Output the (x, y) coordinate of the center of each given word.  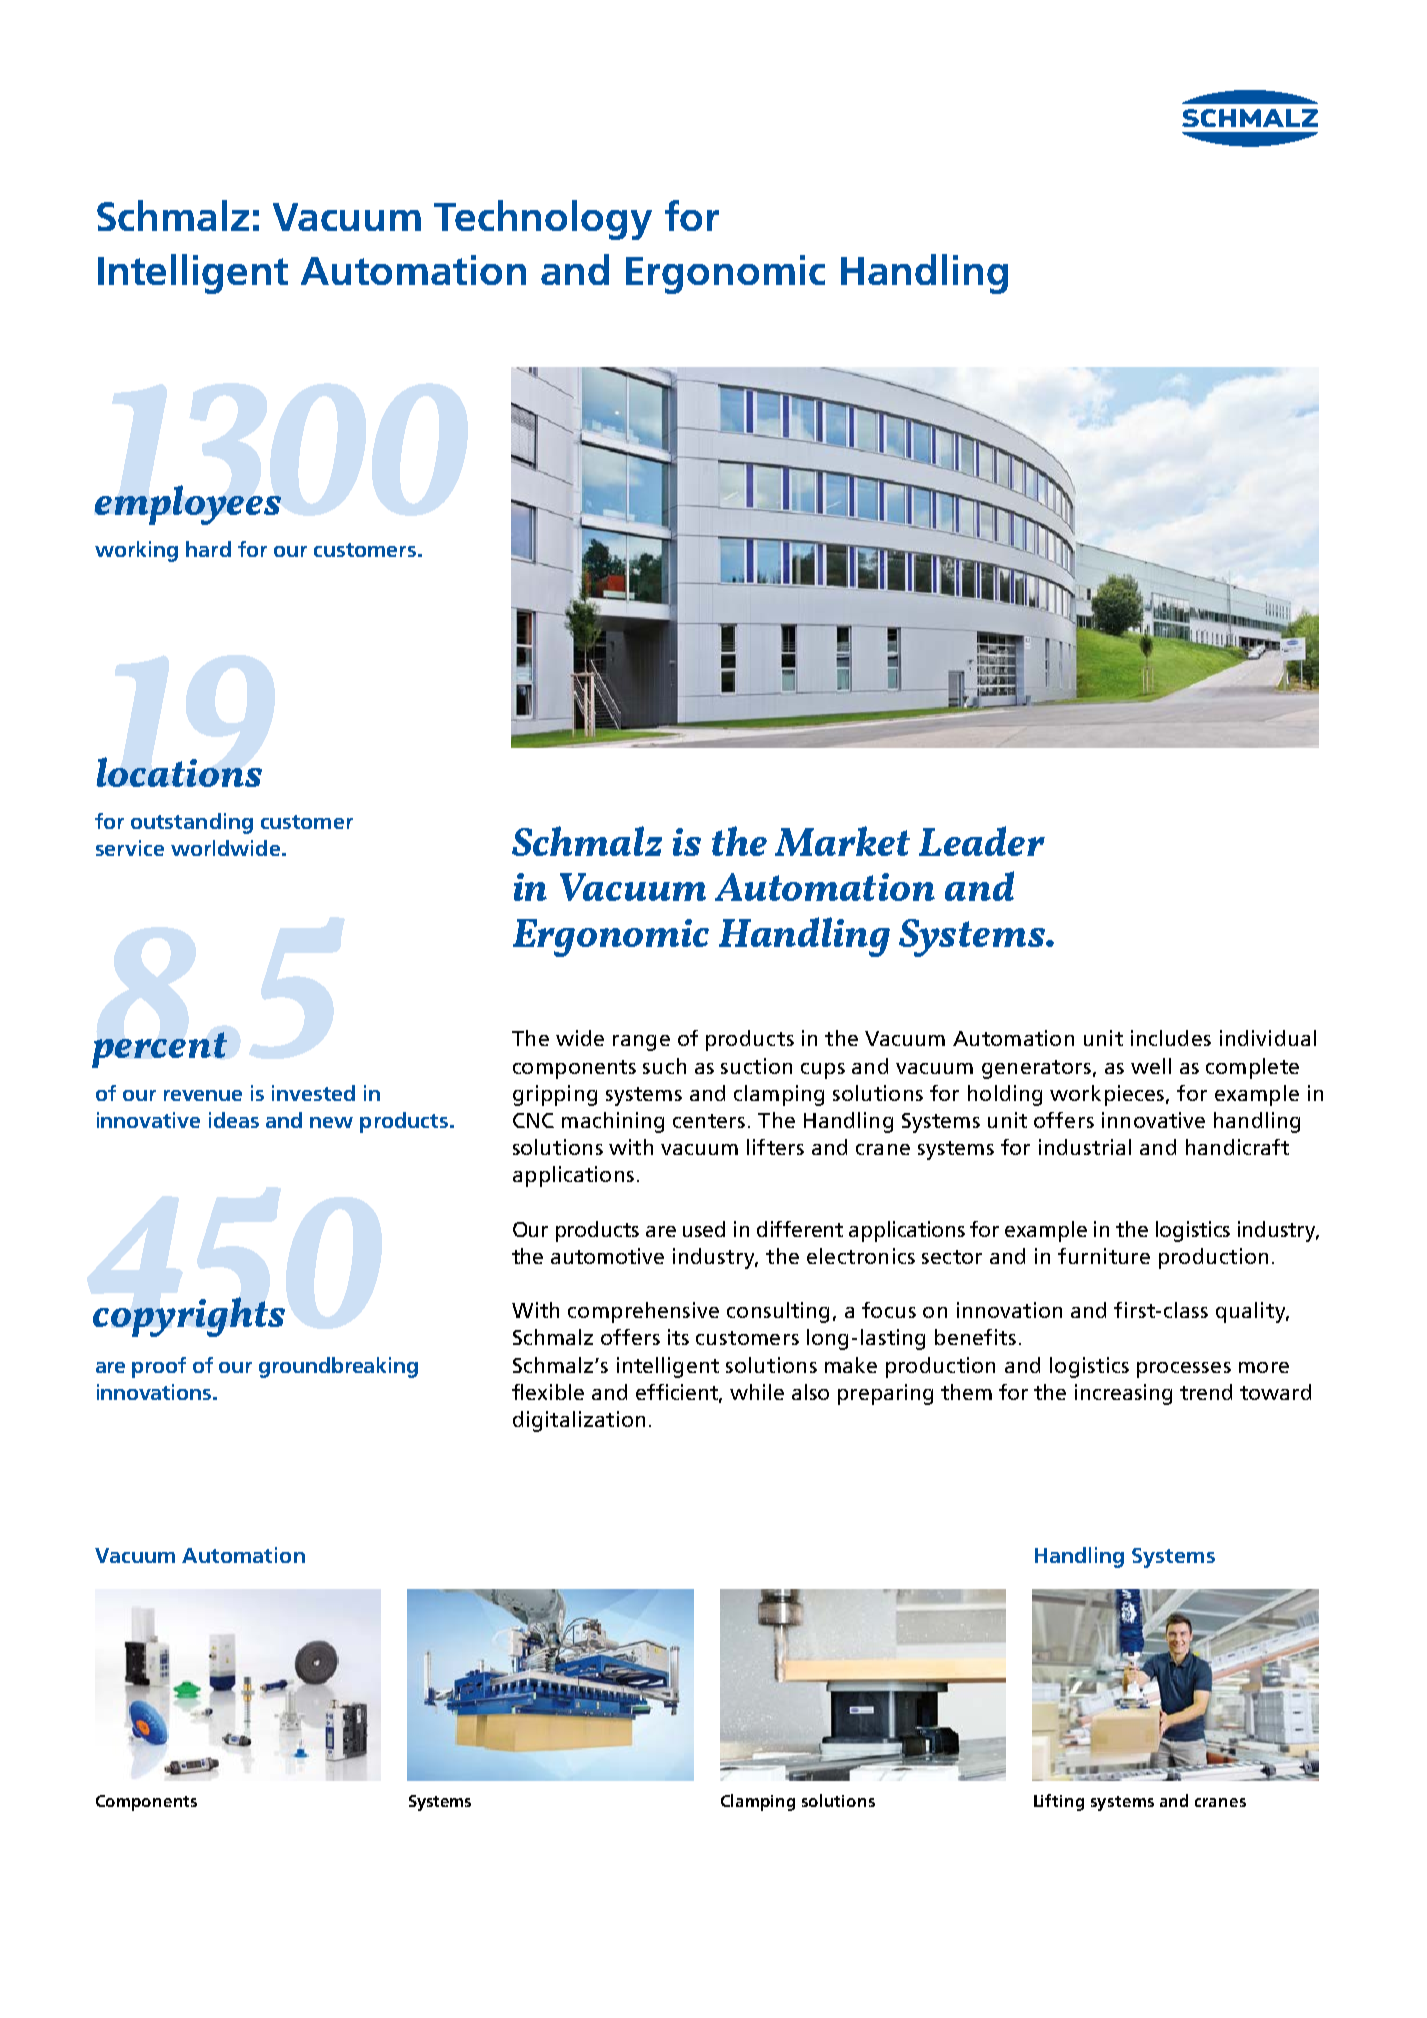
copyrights (189, 1317)
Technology (543, 220)
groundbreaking (338, 1367)
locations (179, 772)
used (704, 1229)
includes (1171, 1038)
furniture (1104, 1256)
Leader (982, 841)
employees (188, 505)
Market (842, 841)
